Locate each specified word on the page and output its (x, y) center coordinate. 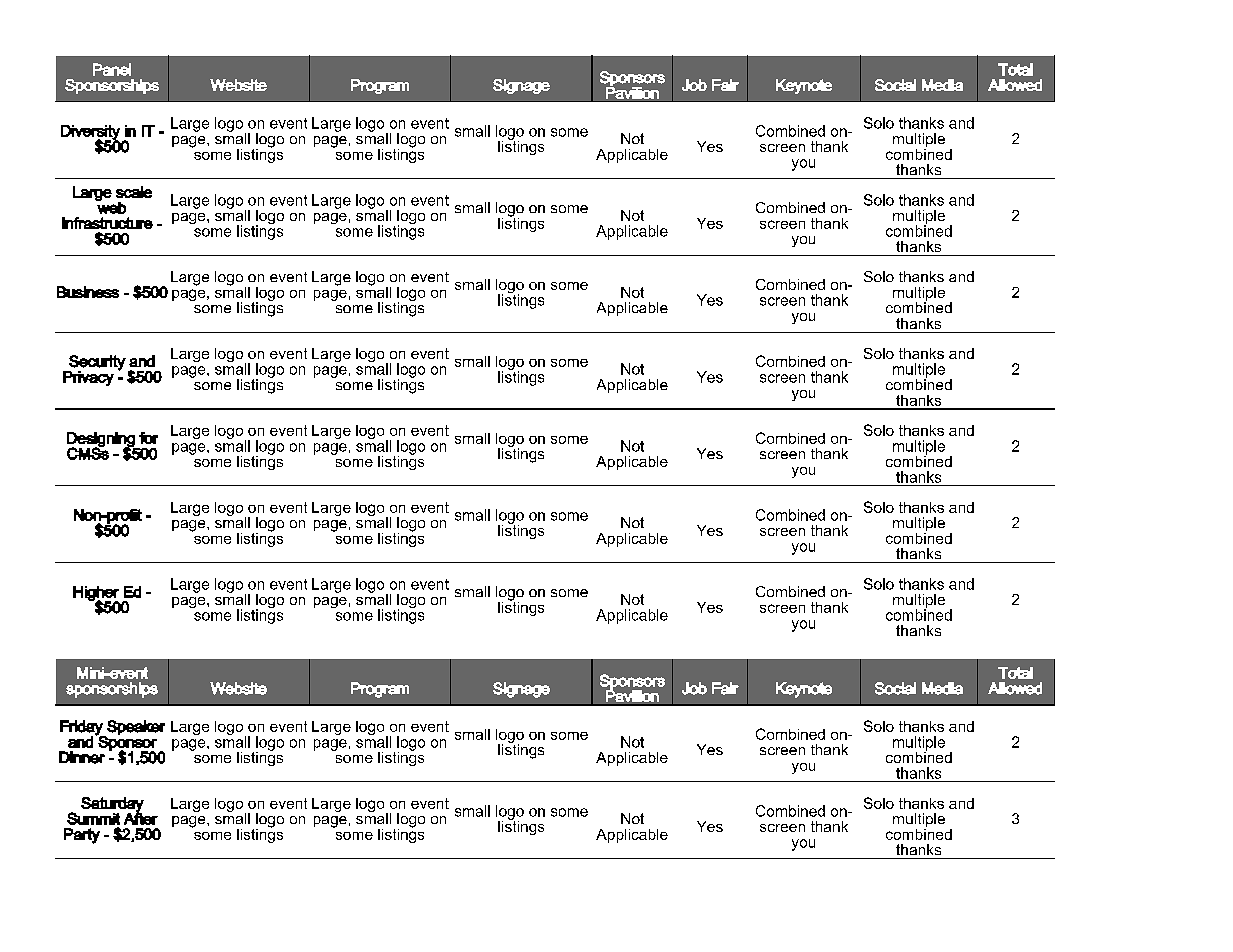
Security (96, 364)
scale (134, 192)
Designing (102, 440)
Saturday (112, 805)
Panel (112, 69)
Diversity (90, 133)
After (141, 817)
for (148, 438)
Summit (93, 818)
